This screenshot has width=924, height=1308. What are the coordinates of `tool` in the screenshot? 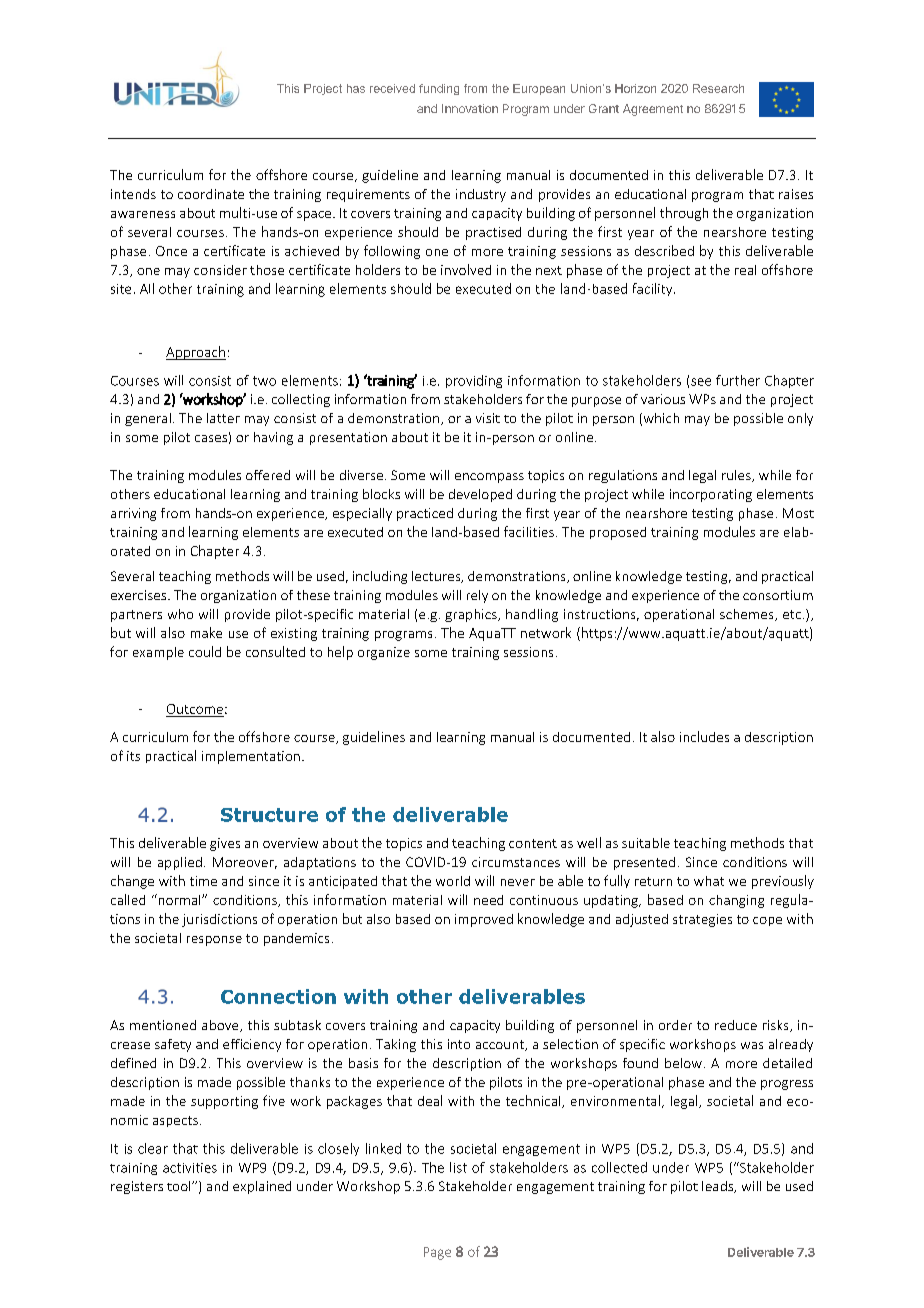 It's located at (180, 1186).
